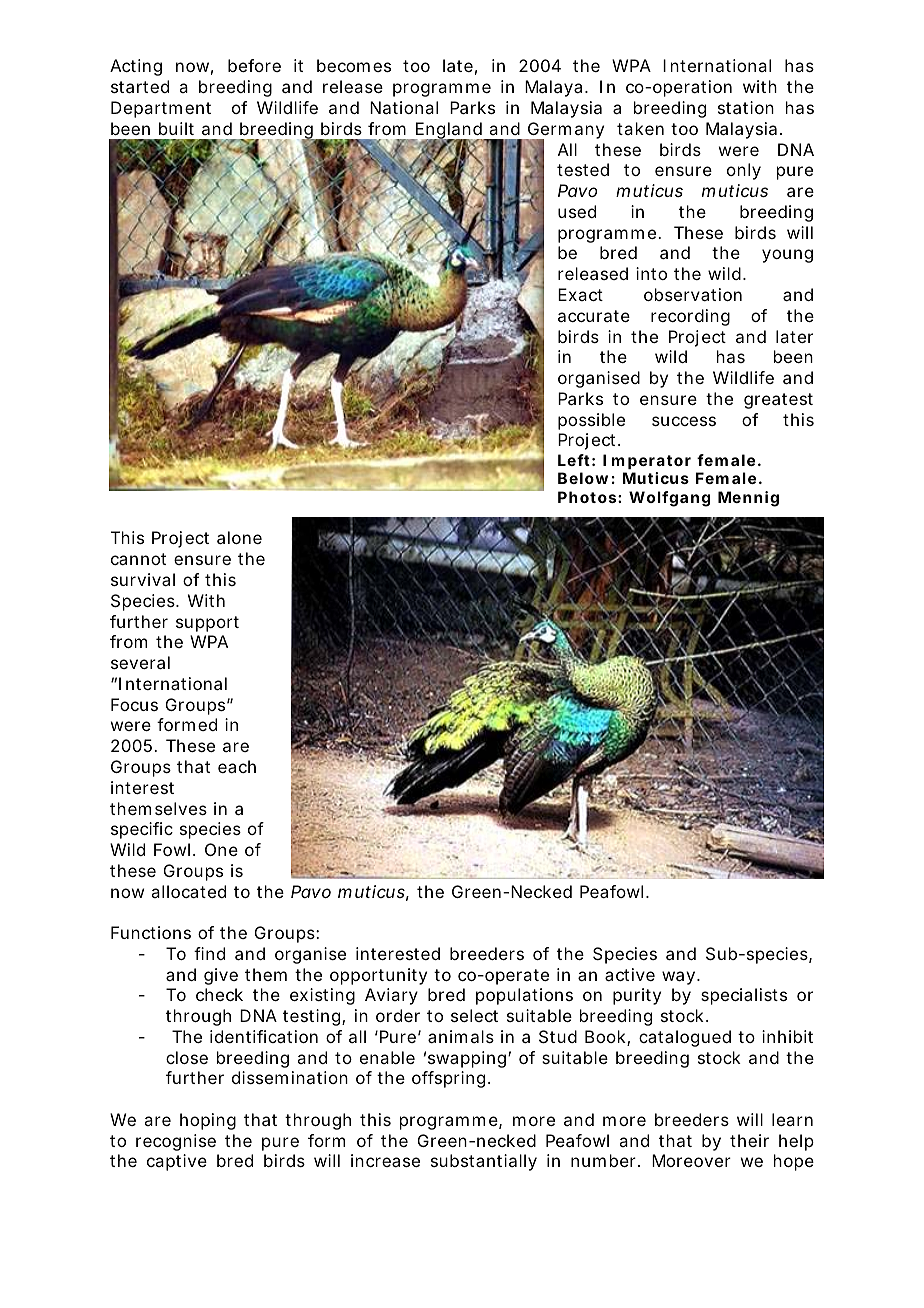 This document has width=924, height=1308. Describe the element at coordinates (208, 1121) in the document. I see `hoping` at that location.
